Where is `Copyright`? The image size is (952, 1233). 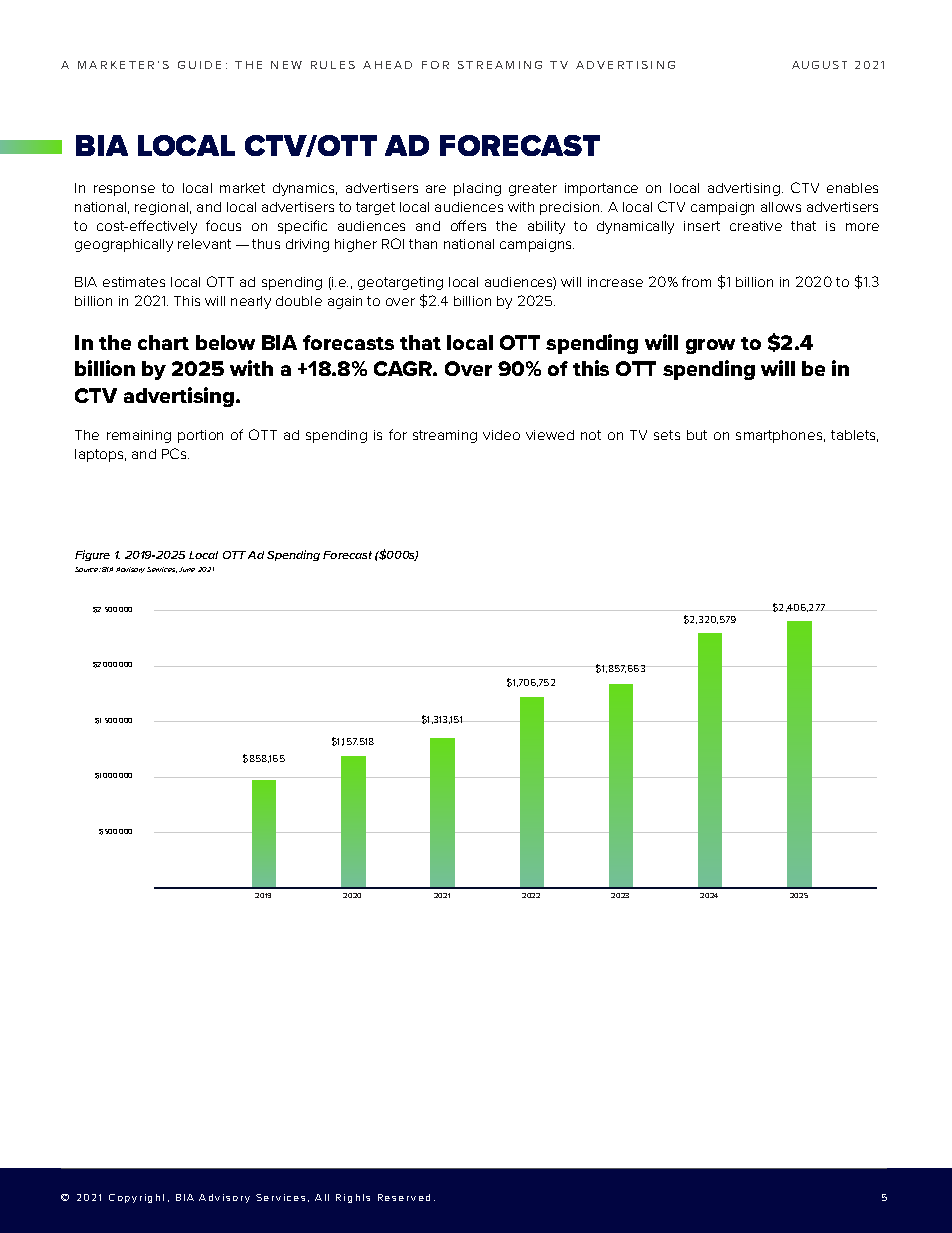 Copyright is located at coordinates (136, 1198).
